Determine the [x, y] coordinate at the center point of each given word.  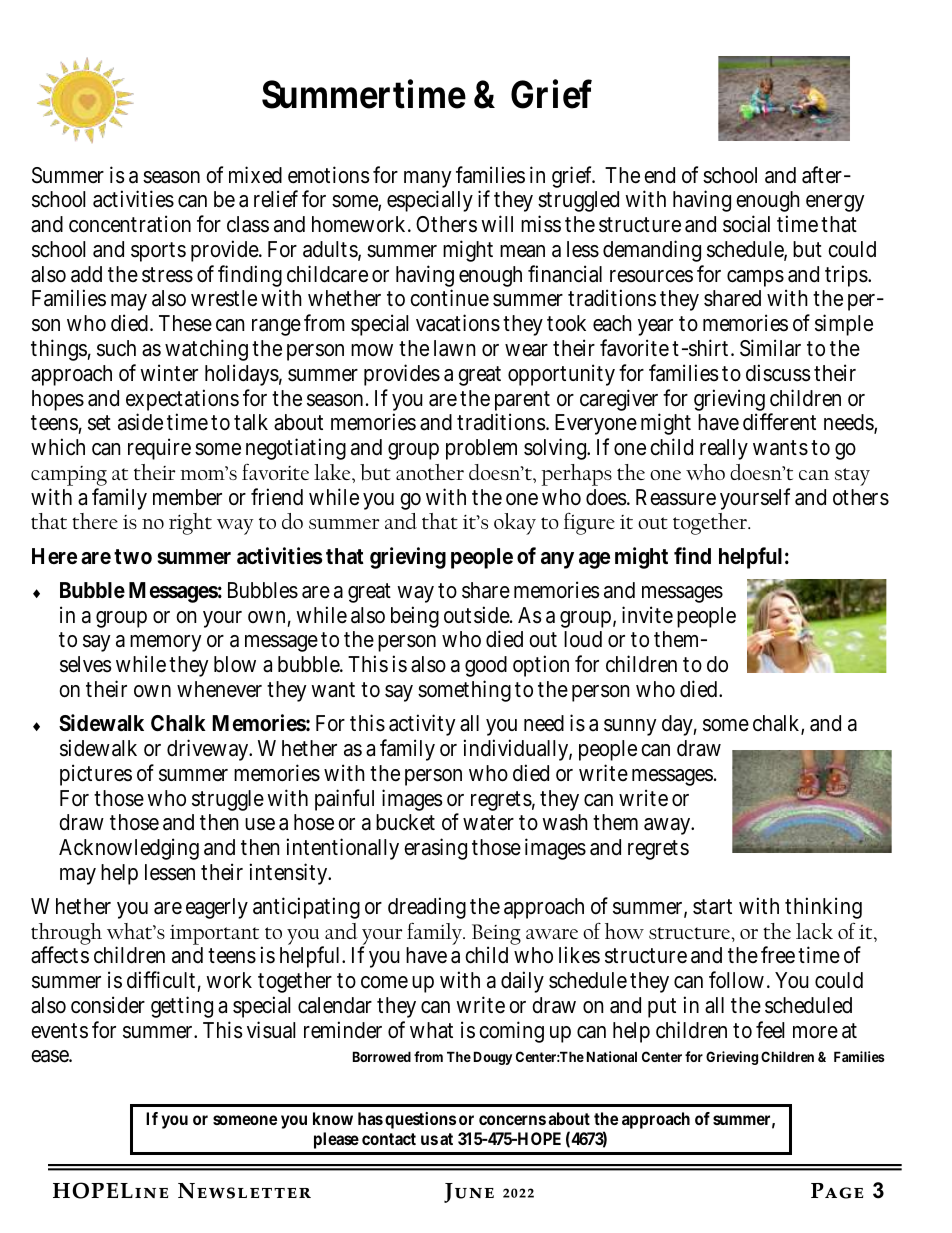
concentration [130, 224]
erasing [435, 849]
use [260, 824]
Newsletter [244, 1191]
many [427, 181]
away [669, 826]
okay [515, 524]
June [469, 1193]
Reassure [676, 497]
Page [837, 1191]
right [190, 524]
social [746, 224]
